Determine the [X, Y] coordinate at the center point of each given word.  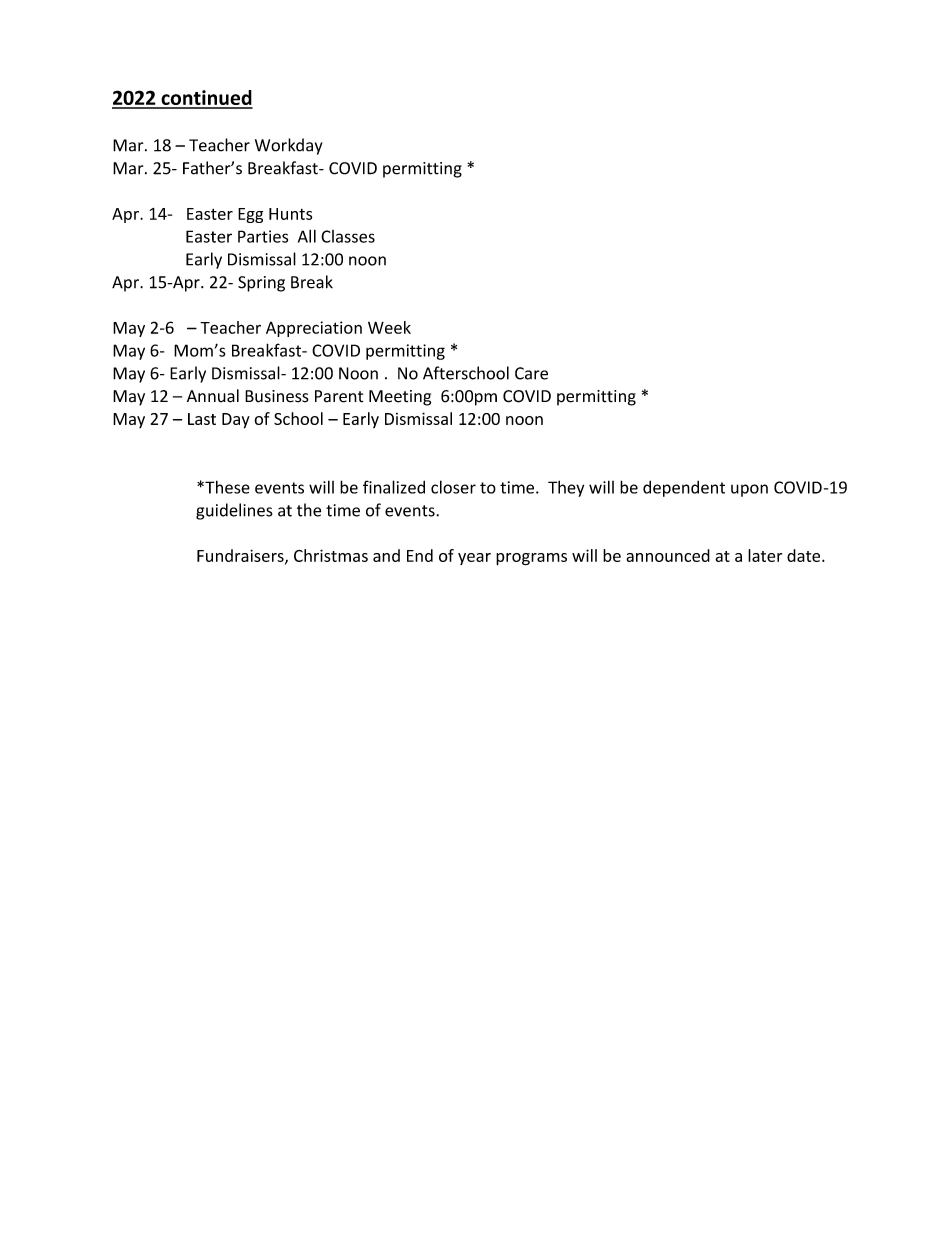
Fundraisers [241, 556]
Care [531, 373]
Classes [348, 236]
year [474, 559]
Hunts [290, 214]
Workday [289, 146]
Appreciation [314, 329]
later [765, 555]
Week [389, 327]
